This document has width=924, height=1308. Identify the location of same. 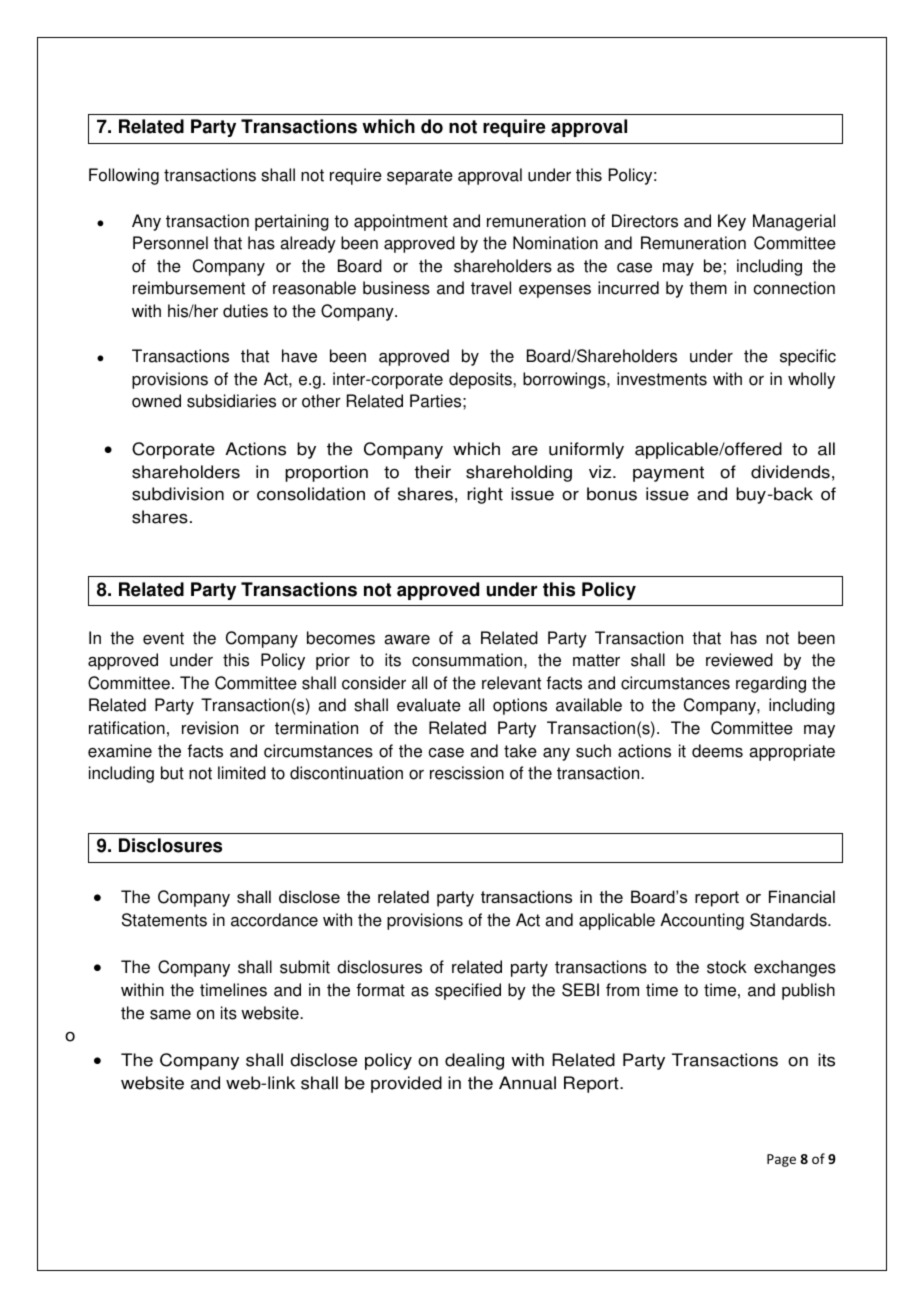
(170, 1015).
